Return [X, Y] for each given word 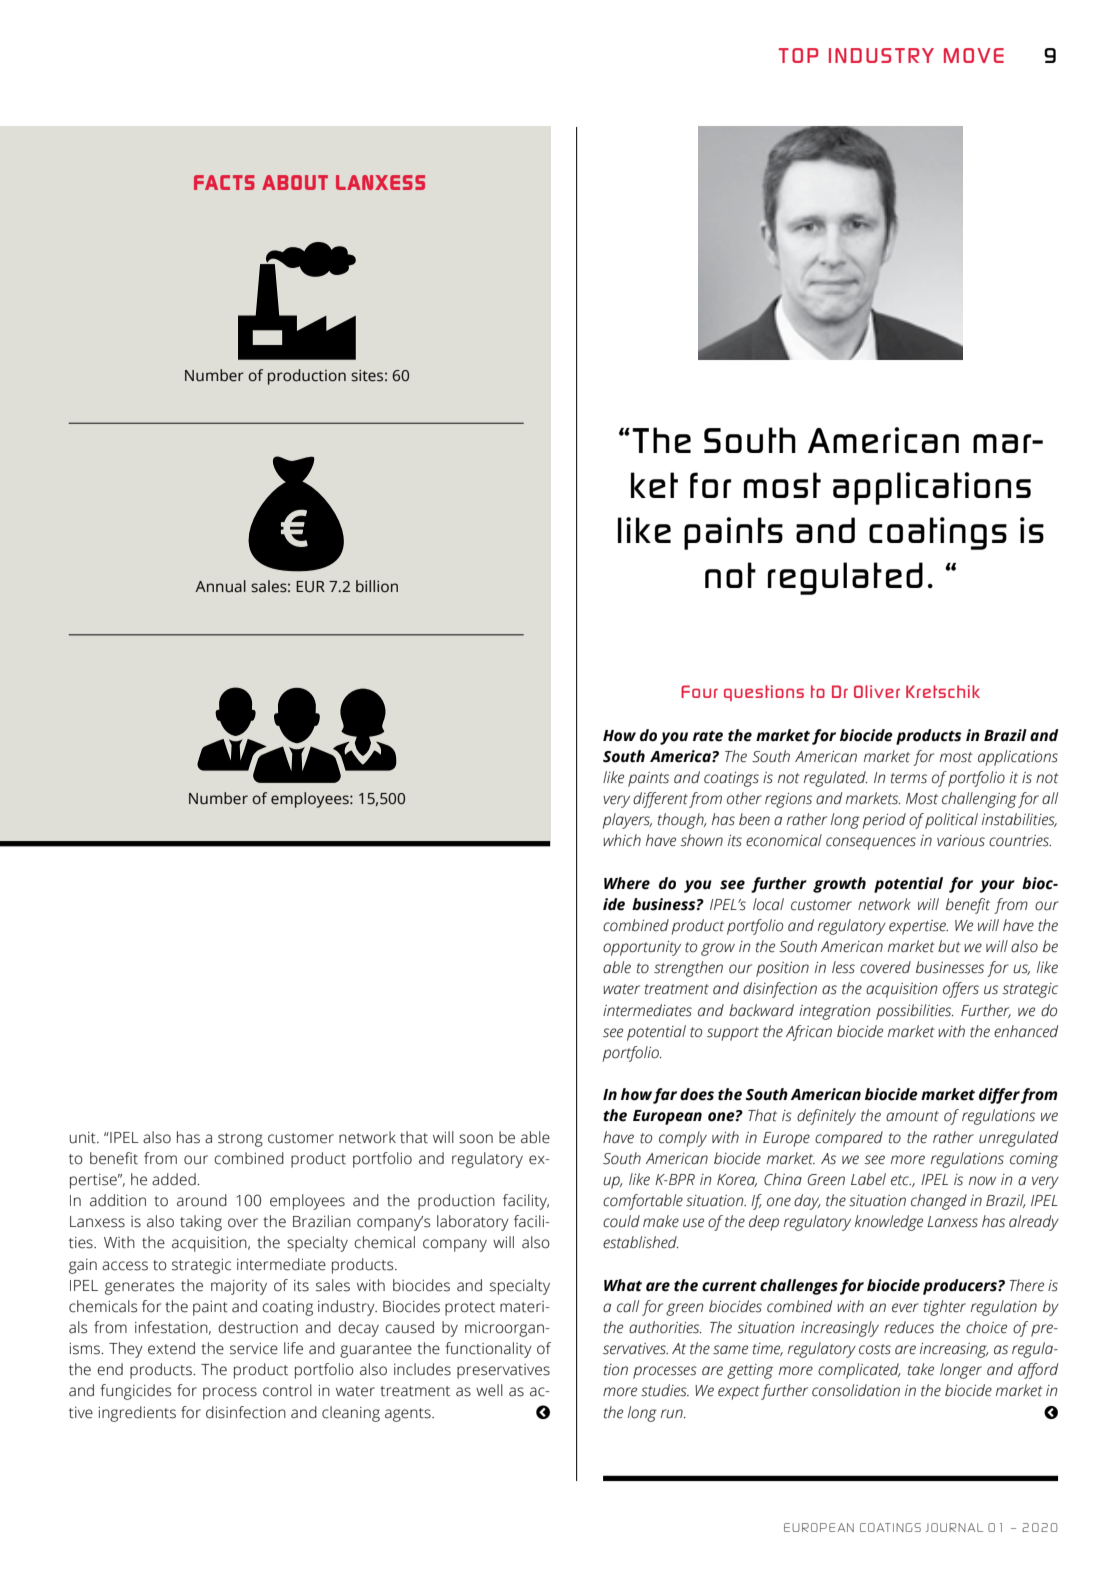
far [665, 1096]
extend [171, 1348]
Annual [220, 586]
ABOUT [295, 182]
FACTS [224, 182]
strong [240, 1140]
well [489, 1390]
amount [912, 1116]
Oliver [877, 691]
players [627, 821]
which [622, 840]
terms [909, 778]
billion [377, 586]
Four [699, 691]
